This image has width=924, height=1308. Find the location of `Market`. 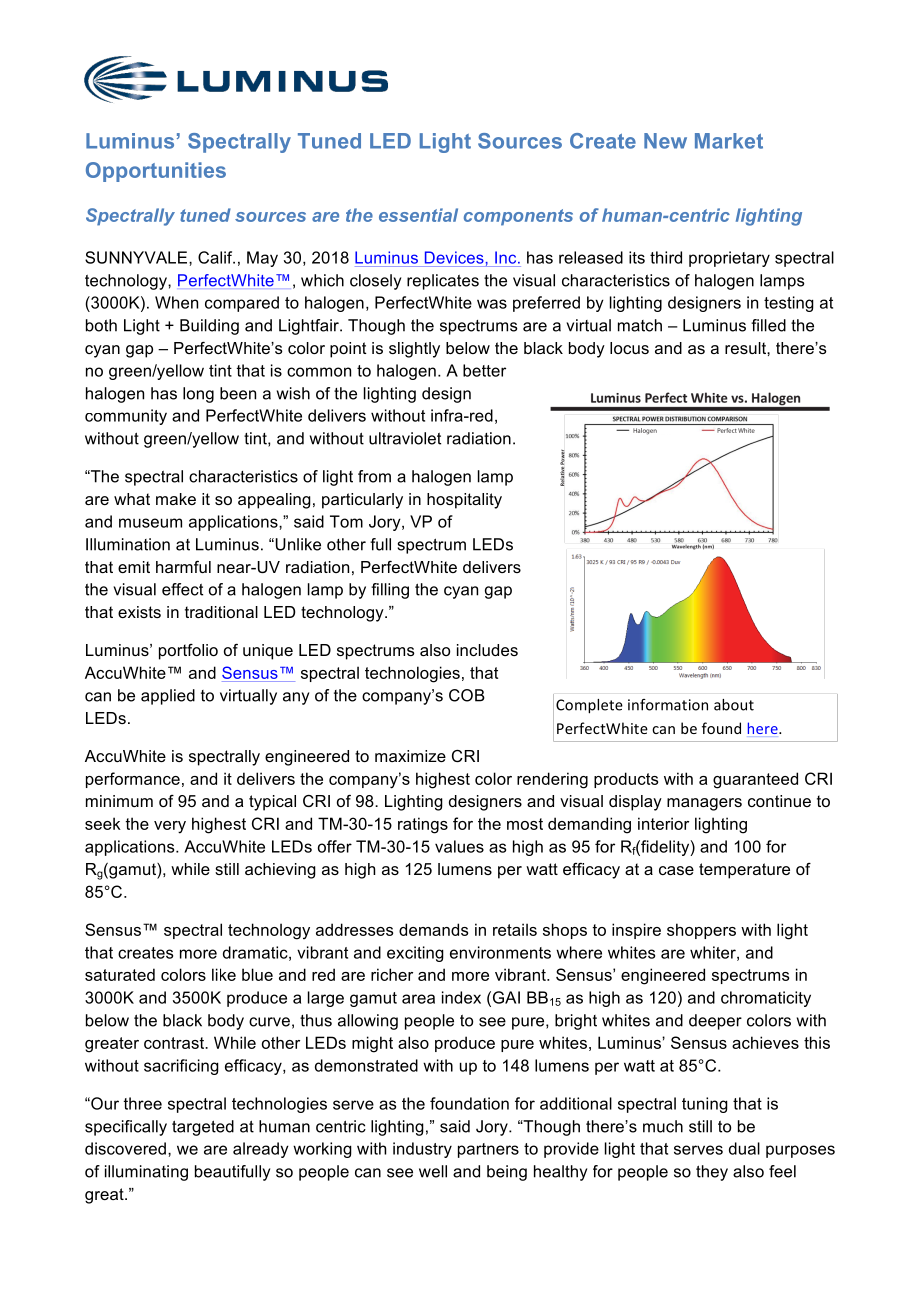

Market is located at coordinates (729, 141).
